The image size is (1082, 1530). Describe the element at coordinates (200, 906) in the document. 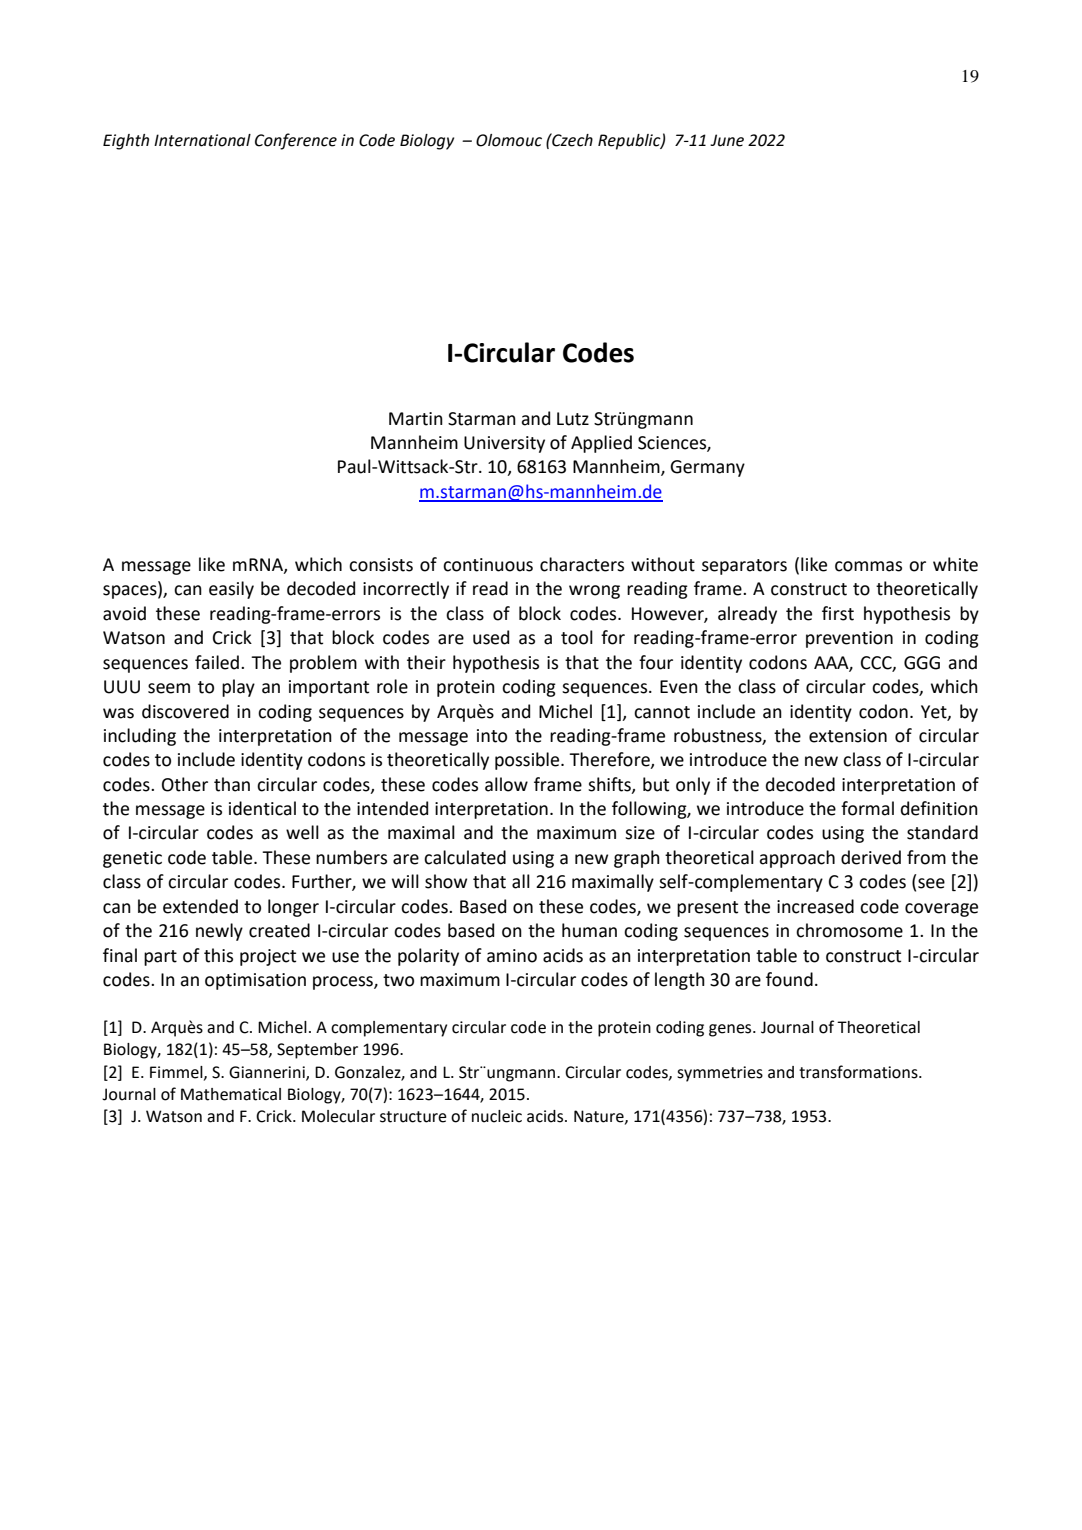

I see `extended` at that location.
